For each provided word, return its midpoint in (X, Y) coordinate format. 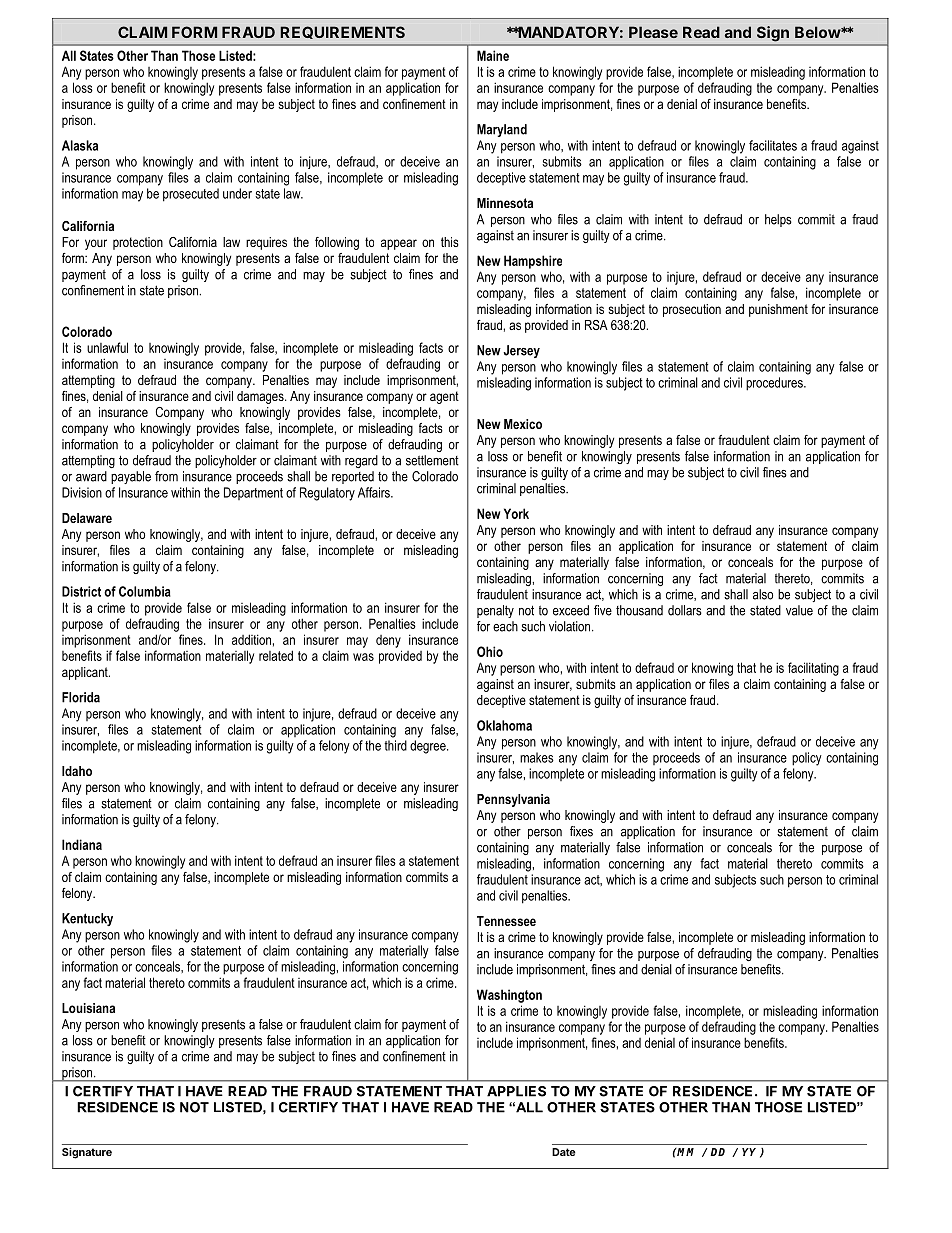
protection (138, 243)
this (450, 242)
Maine (493, 55)
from (166, 476)
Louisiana (88, 1008)
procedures (775, 384)
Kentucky (87, 919)
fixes (581, 831)
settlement (432, 460)
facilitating (813, 669)
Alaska (80, 145)
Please (653, 32)
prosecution (692, 310)
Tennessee (506, 921)
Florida (81, 697)
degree (429, 747)
